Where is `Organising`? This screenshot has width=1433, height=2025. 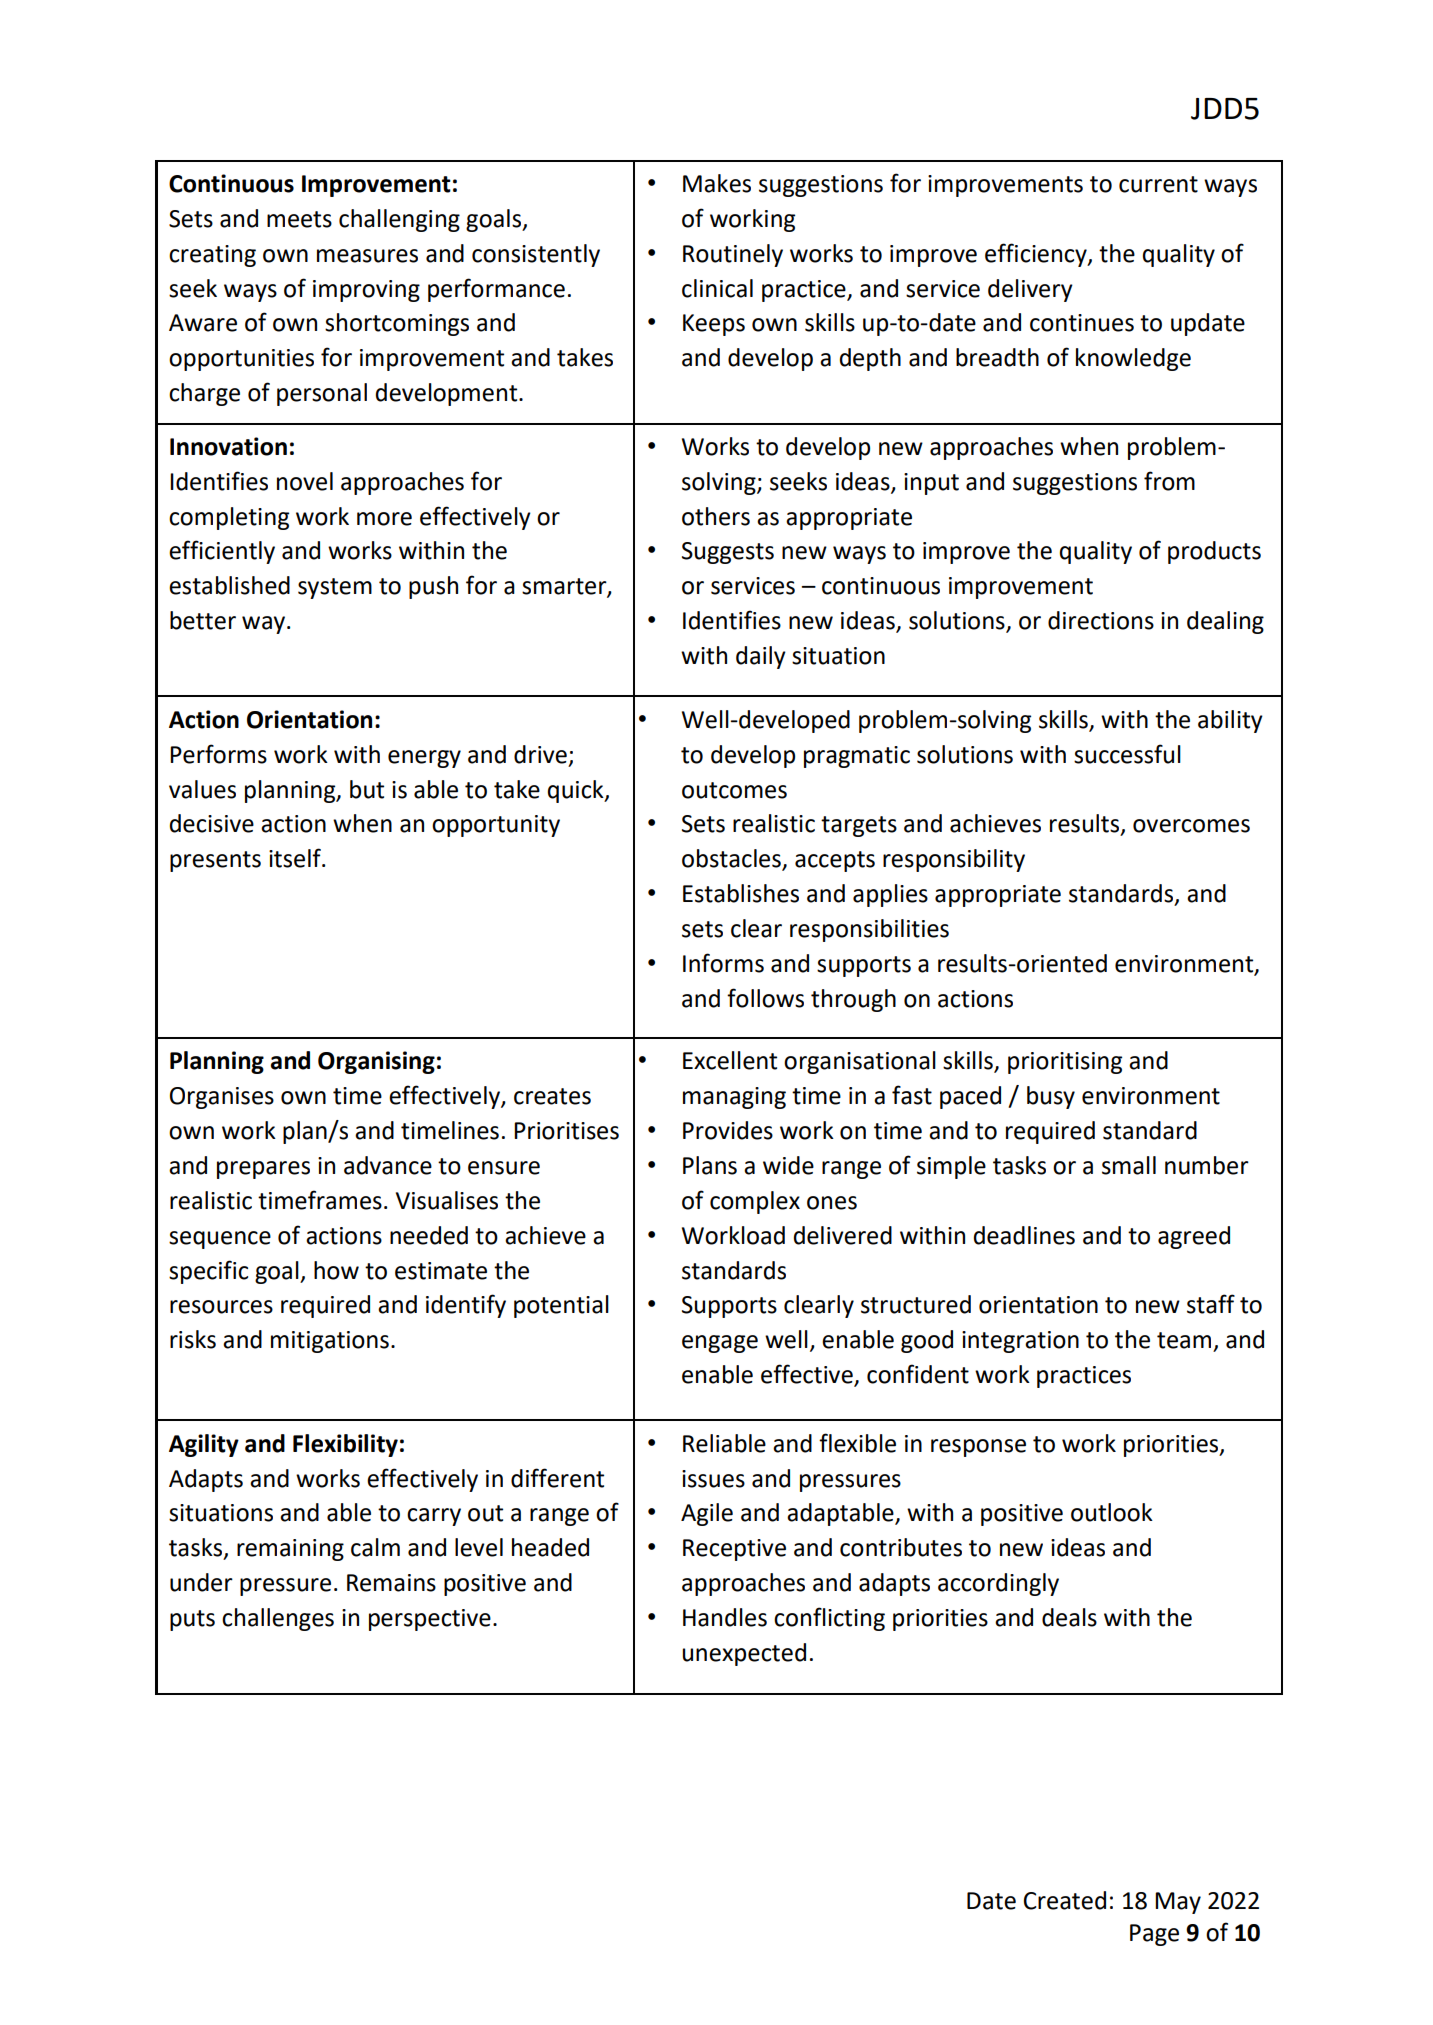 Organising is located at coordinates (376, 1062).
